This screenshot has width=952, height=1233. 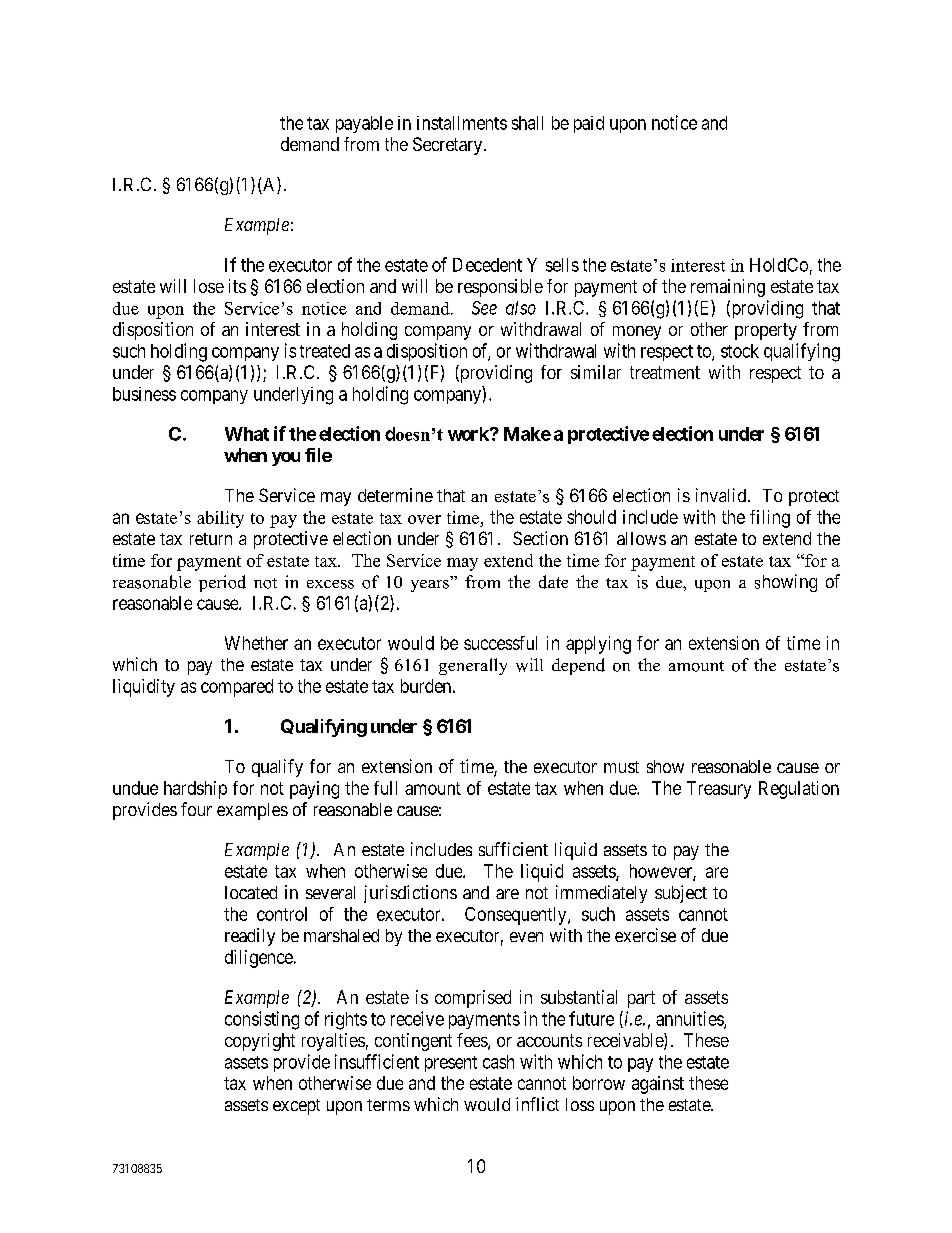 I want to click on period, so click(x=222, y=583).
